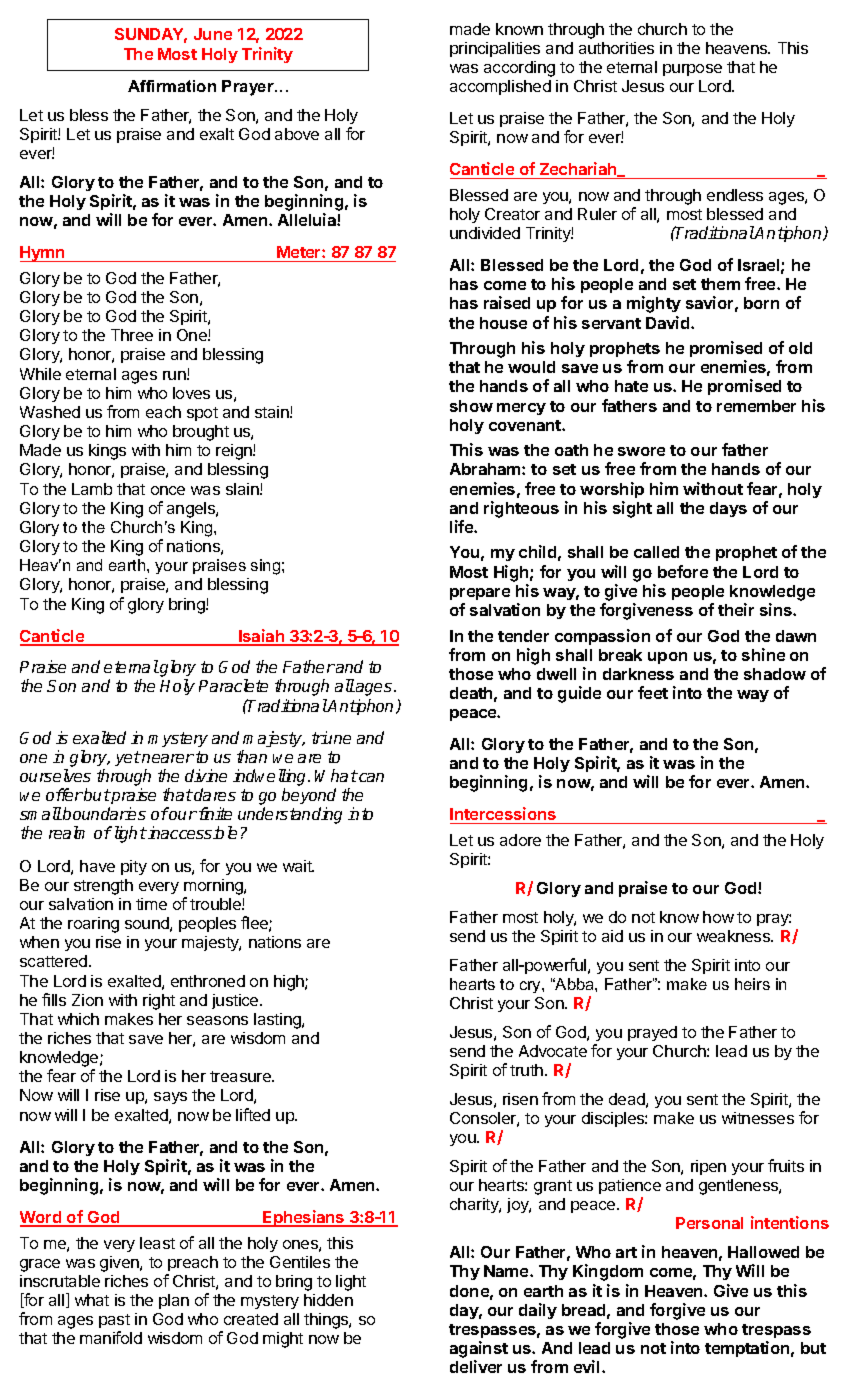  What do you see at coordinates (192, 510) in the screenshot?
I see `angels` at bounding box center [192, 510].
